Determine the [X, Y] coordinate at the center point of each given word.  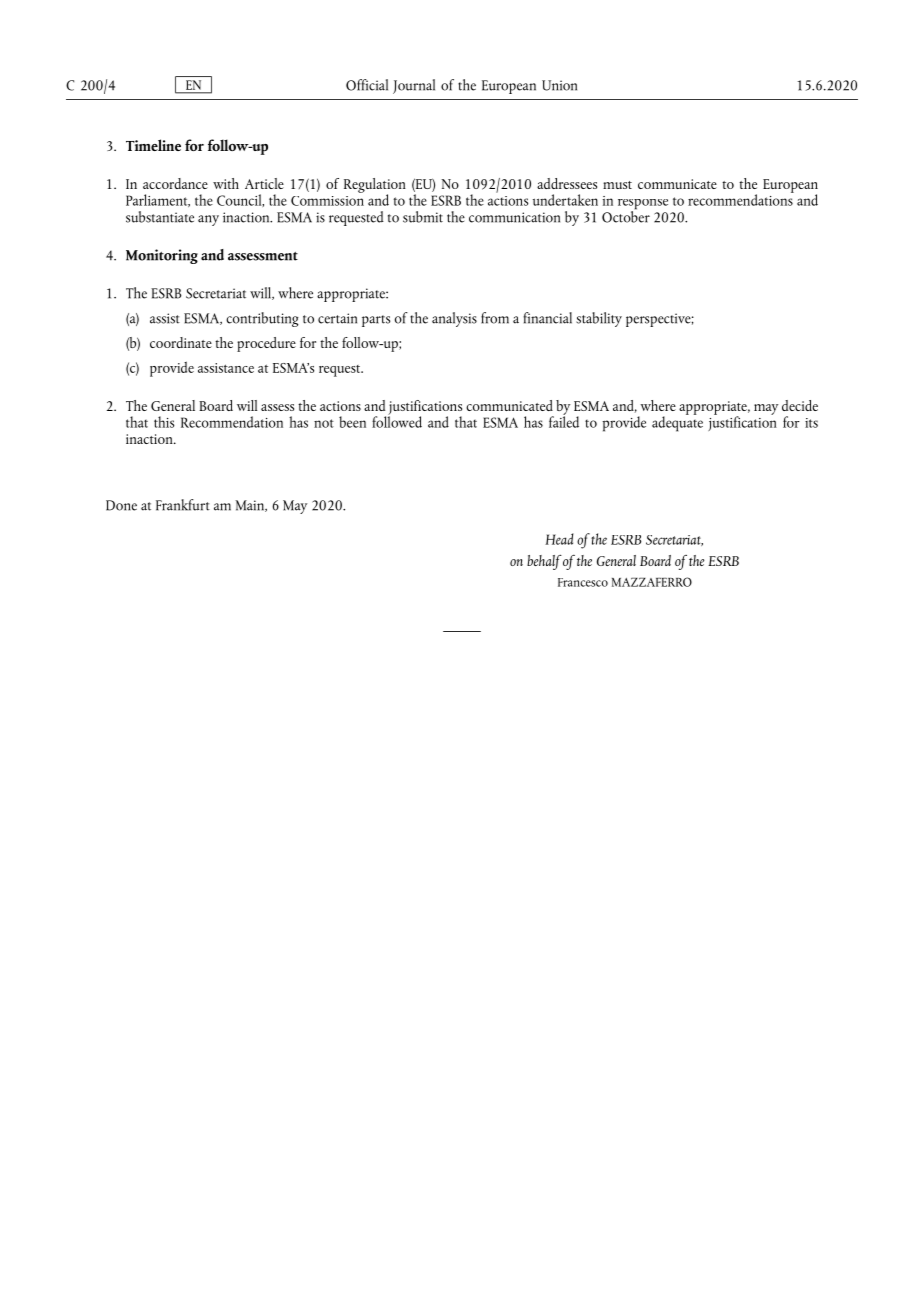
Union [559, 85]
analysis [454, 319]
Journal [414, 86]
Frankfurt [183, 505]
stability [599, 319]
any [208, 220]
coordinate [181, 342]
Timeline [153, 145]
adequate [677, 423]
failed [564, 421]
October [626, 215]
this [164, 422]
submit [423, 217]
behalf [544, 562]
